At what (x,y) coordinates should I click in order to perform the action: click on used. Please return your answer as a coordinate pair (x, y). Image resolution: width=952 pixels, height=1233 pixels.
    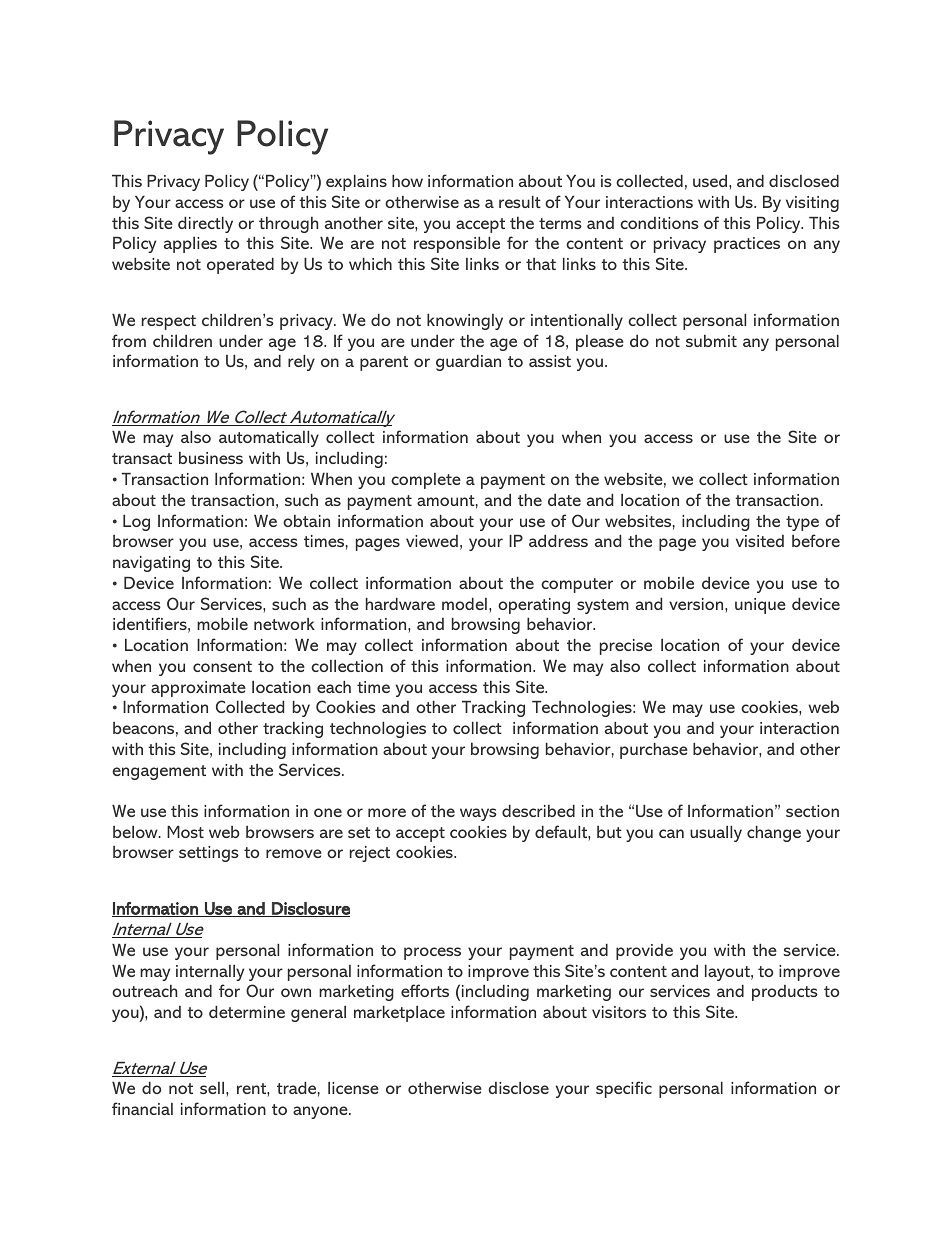
    Looking at the image, I should click on (711, 181).
